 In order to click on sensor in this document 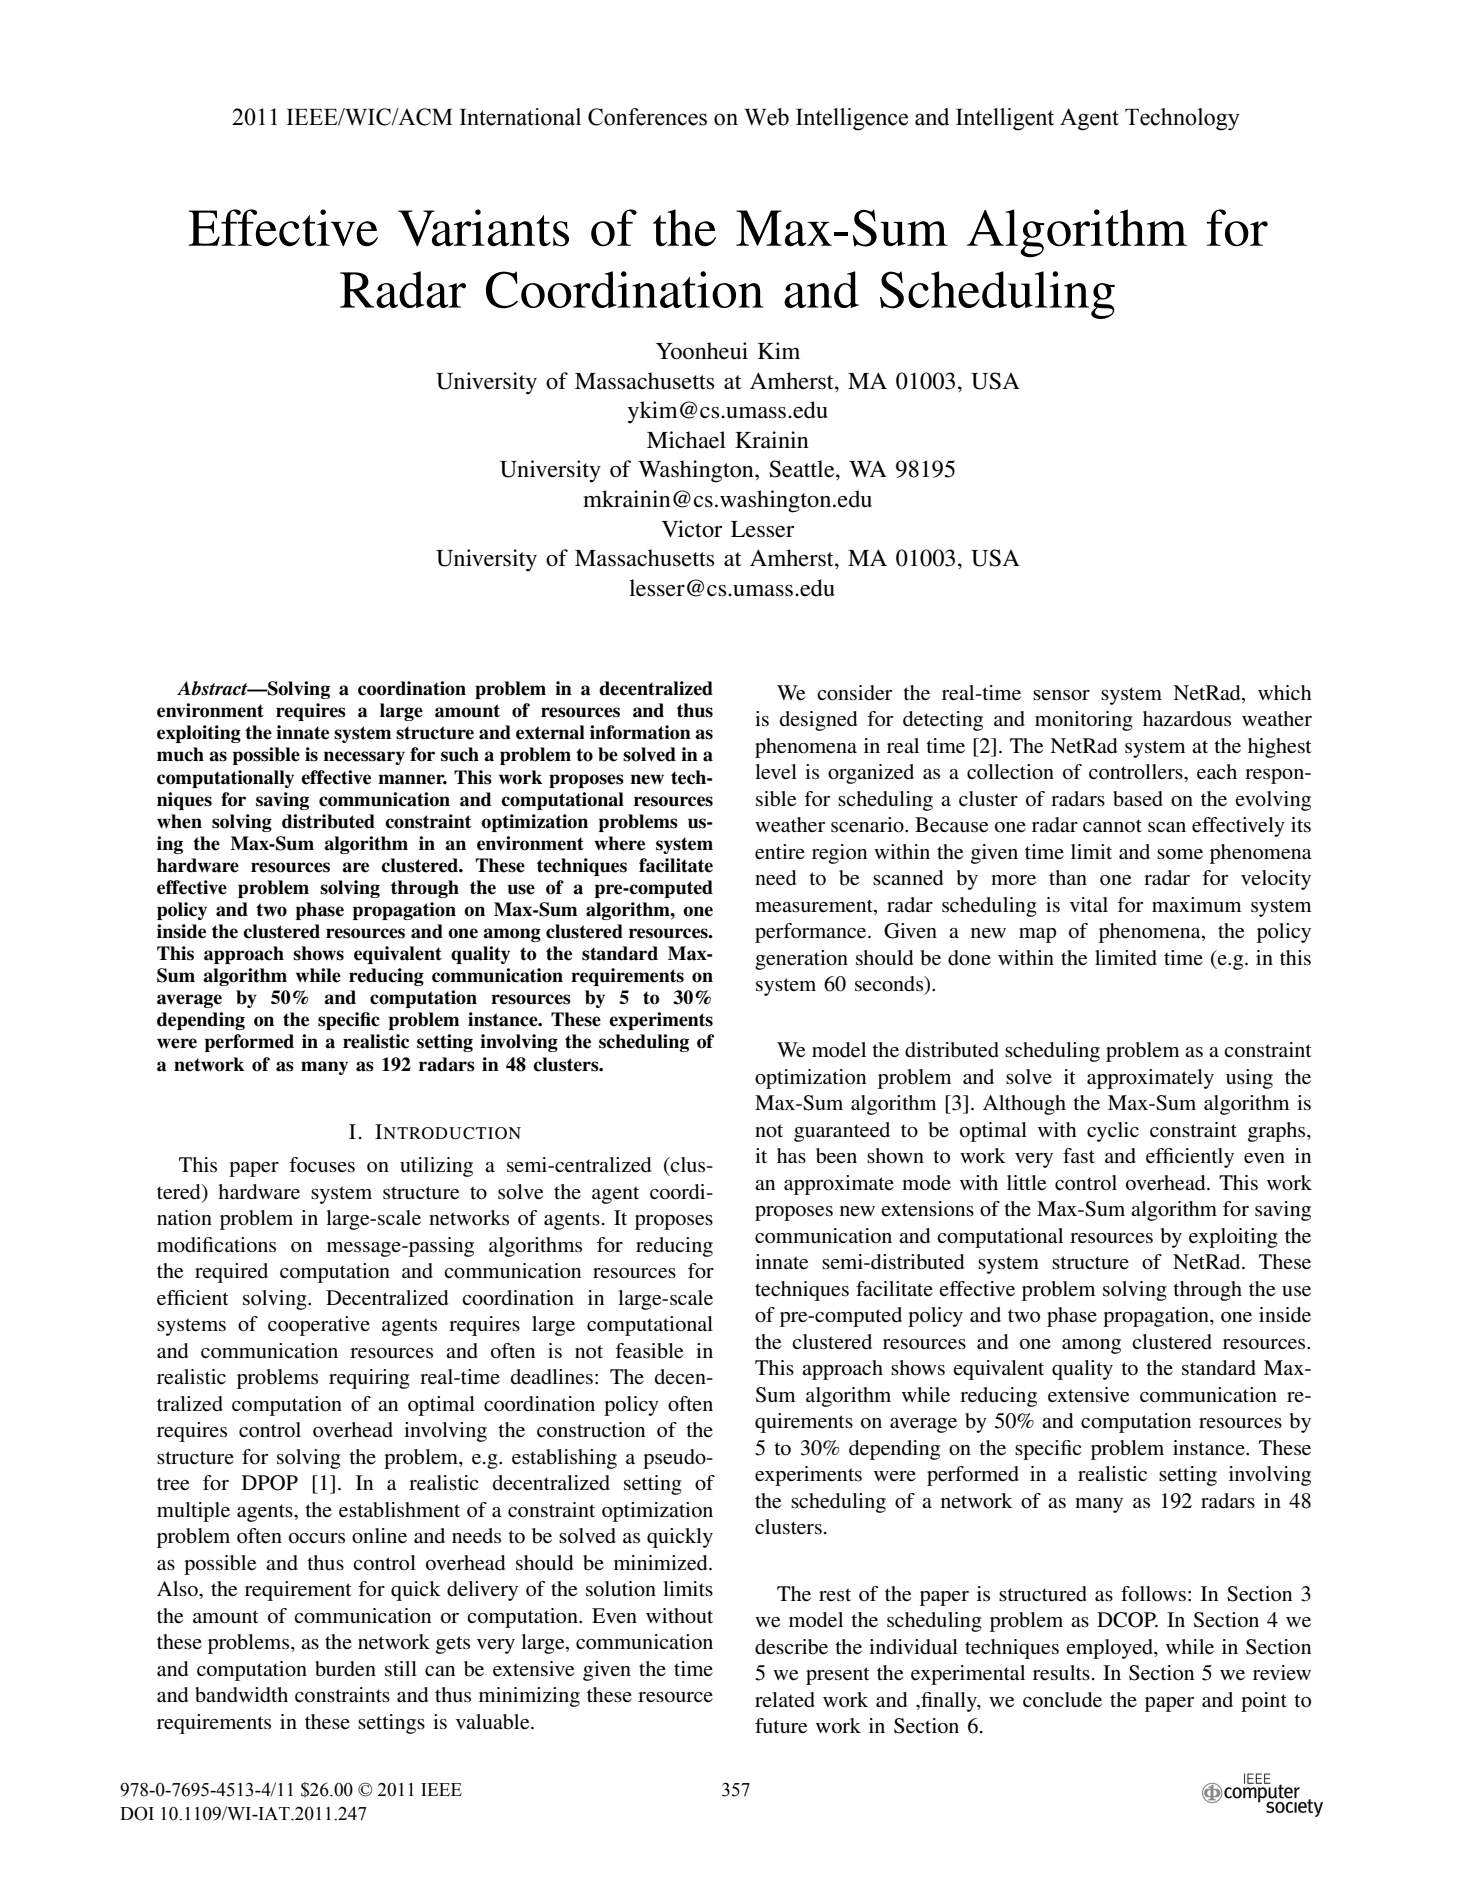, I will do `click(1061, 695)`.
